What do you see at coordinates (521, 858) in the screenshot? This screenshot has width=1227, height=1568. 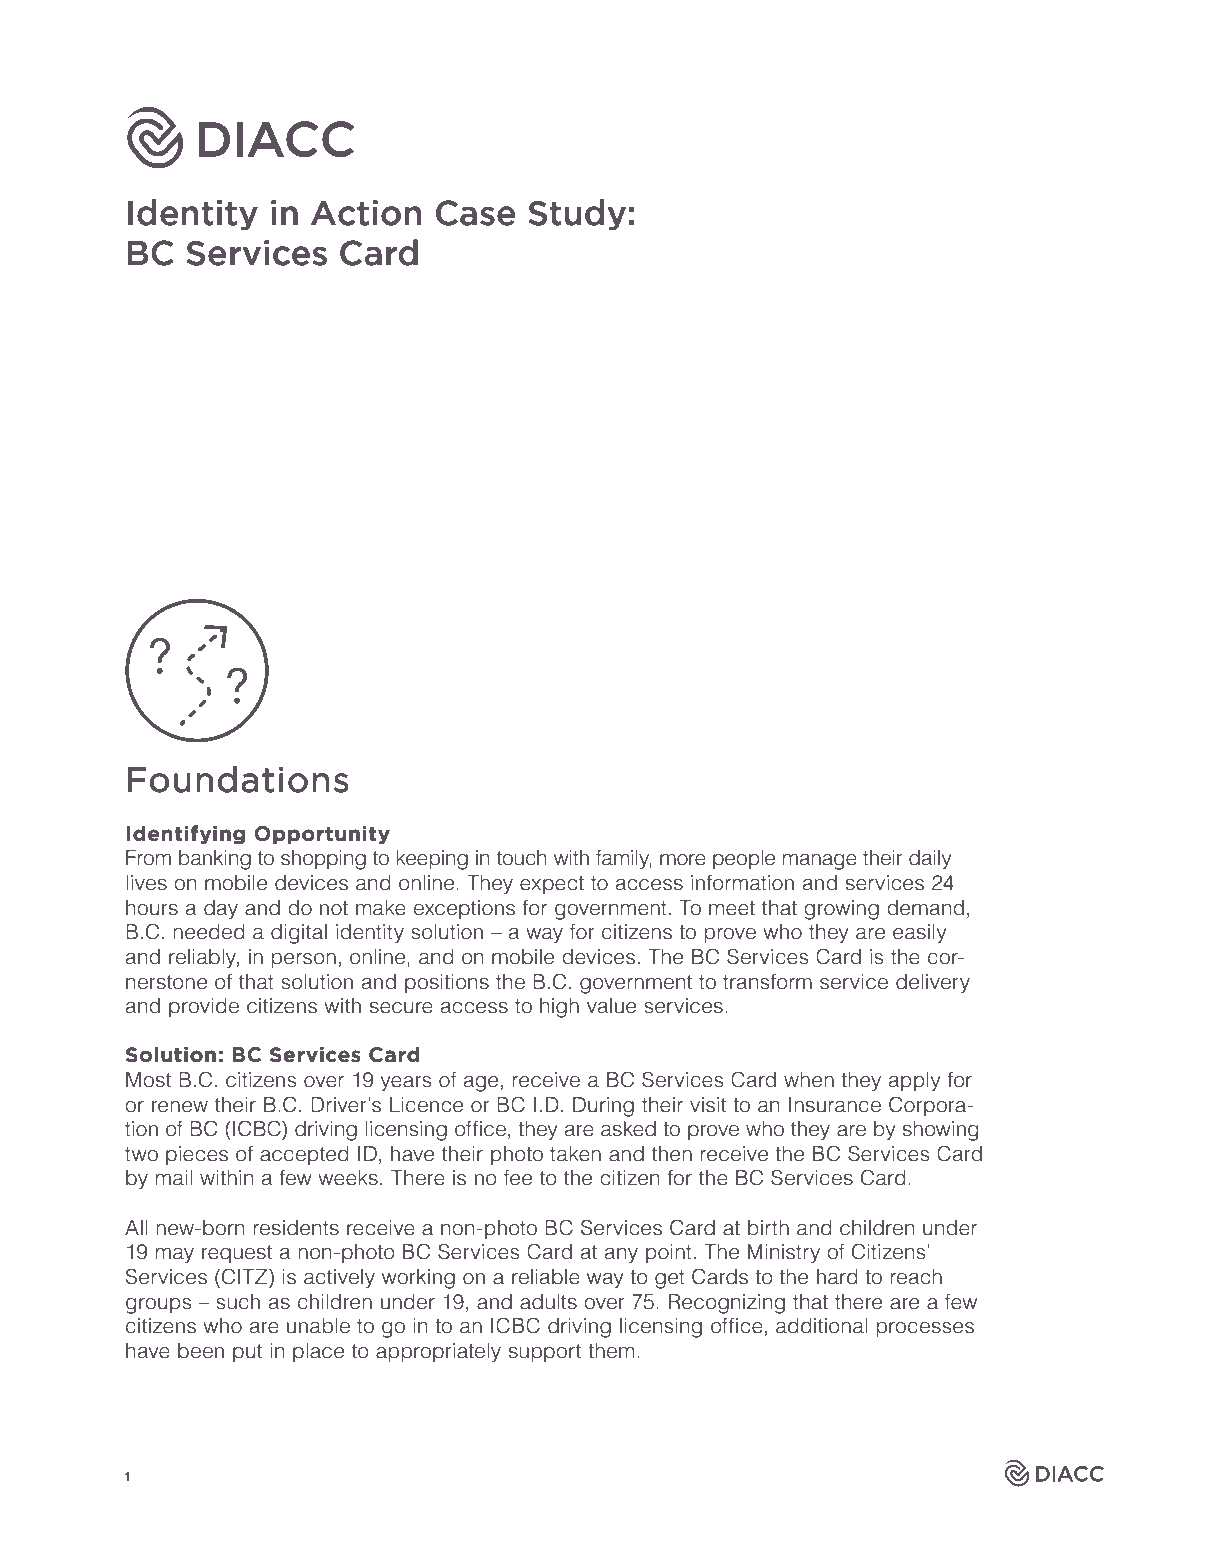 I see `touch` at bounding box center [521, 858].
